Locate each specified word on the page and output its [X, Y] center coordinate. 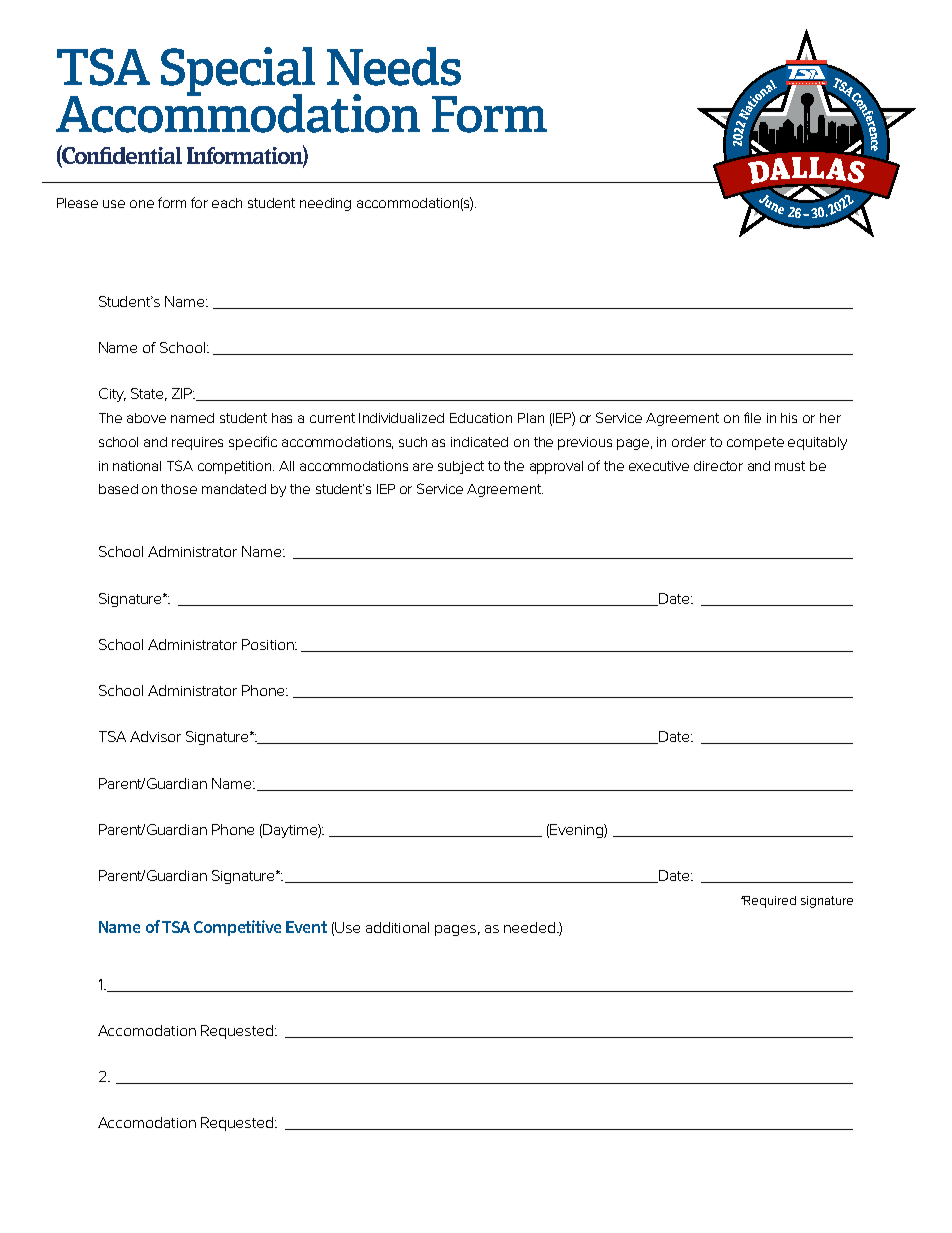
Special [238, 72]
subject [461, 467]
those [179, 489]
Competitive [237, 928]
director [718, 466]
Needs [394, 66]
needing [325, 204]
